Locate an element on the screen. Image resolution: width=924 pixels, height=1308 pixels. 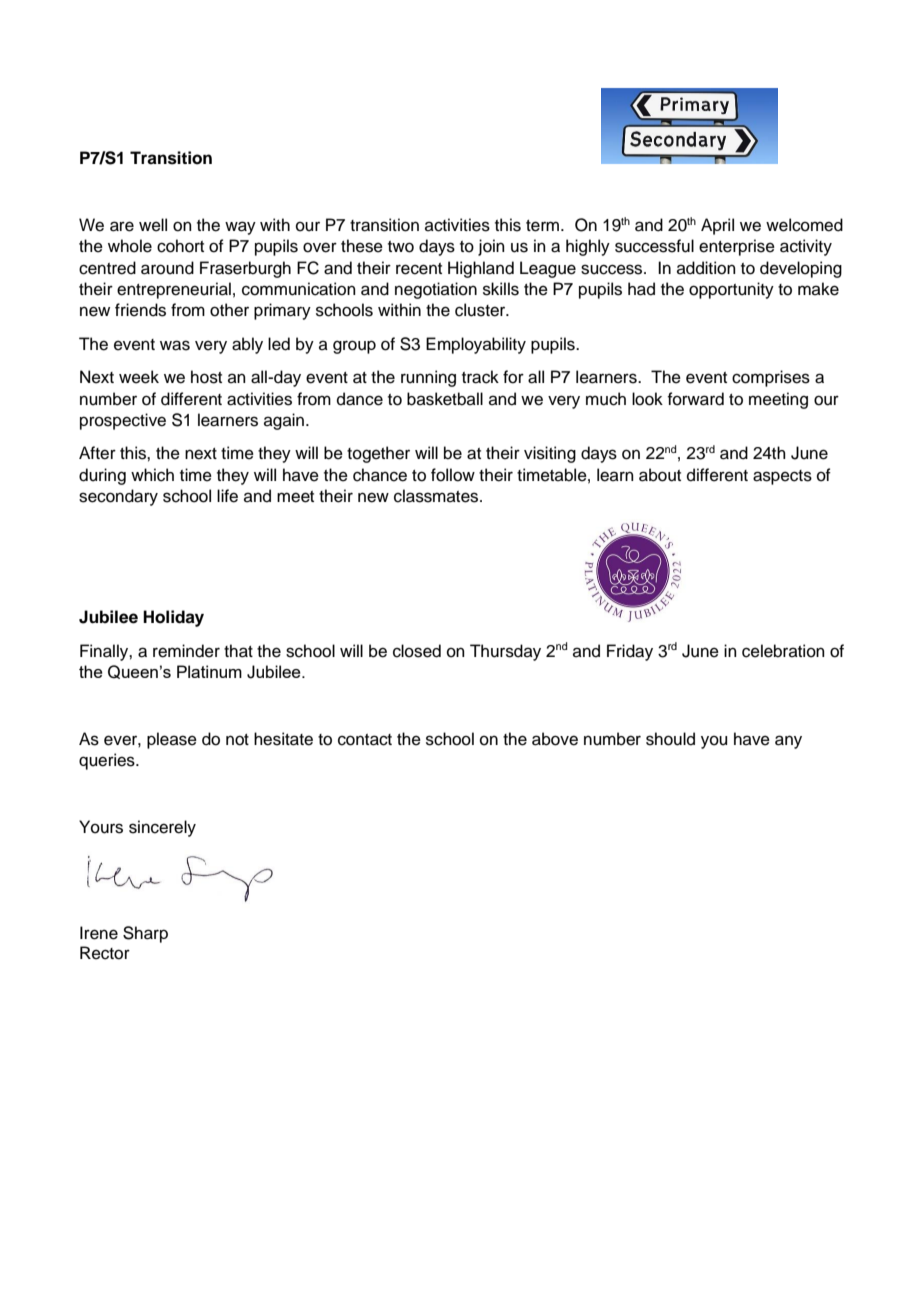
cohort is located at coordinates (180, 246).
